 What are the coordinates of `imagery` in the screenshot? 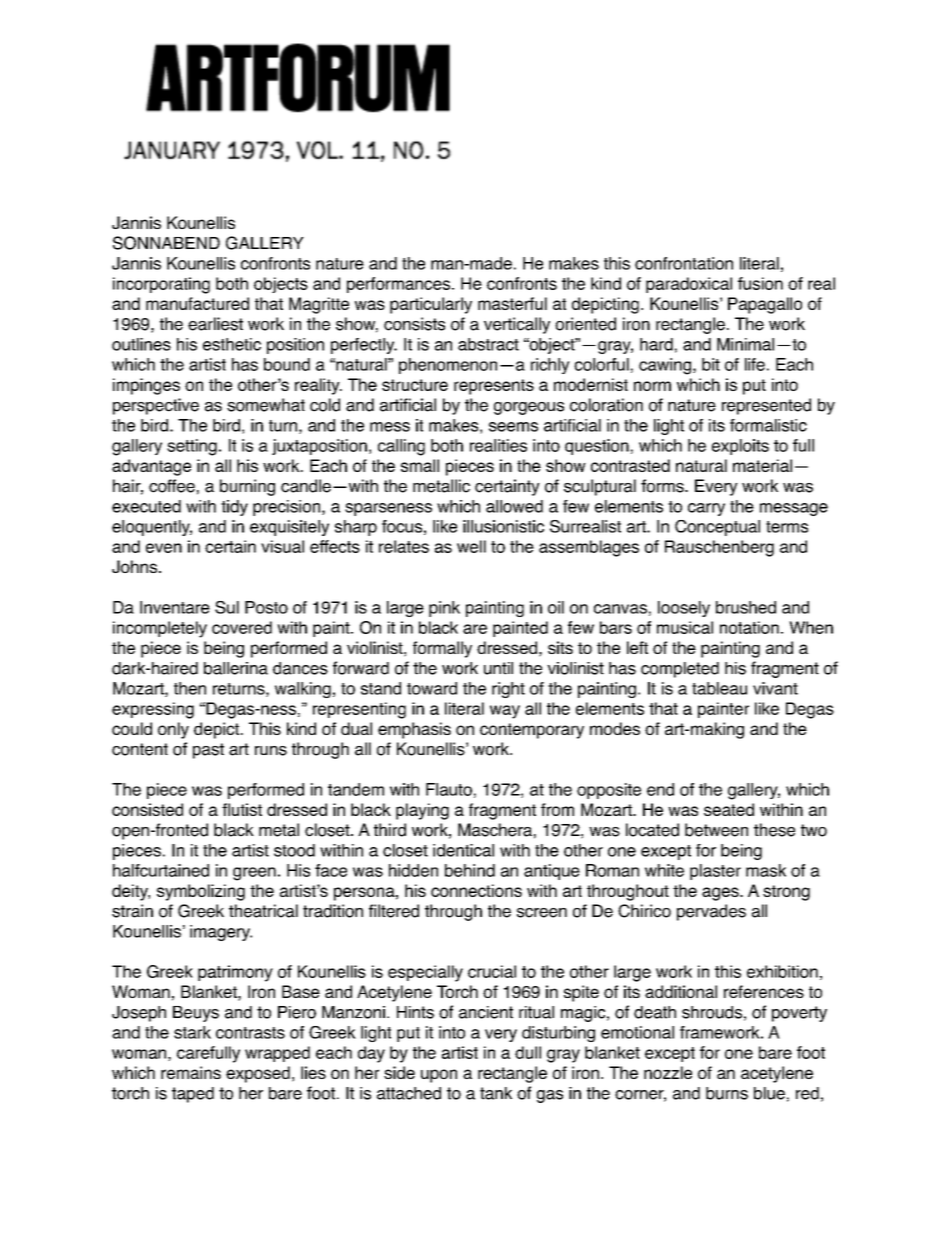 It's located at (221, 933).
